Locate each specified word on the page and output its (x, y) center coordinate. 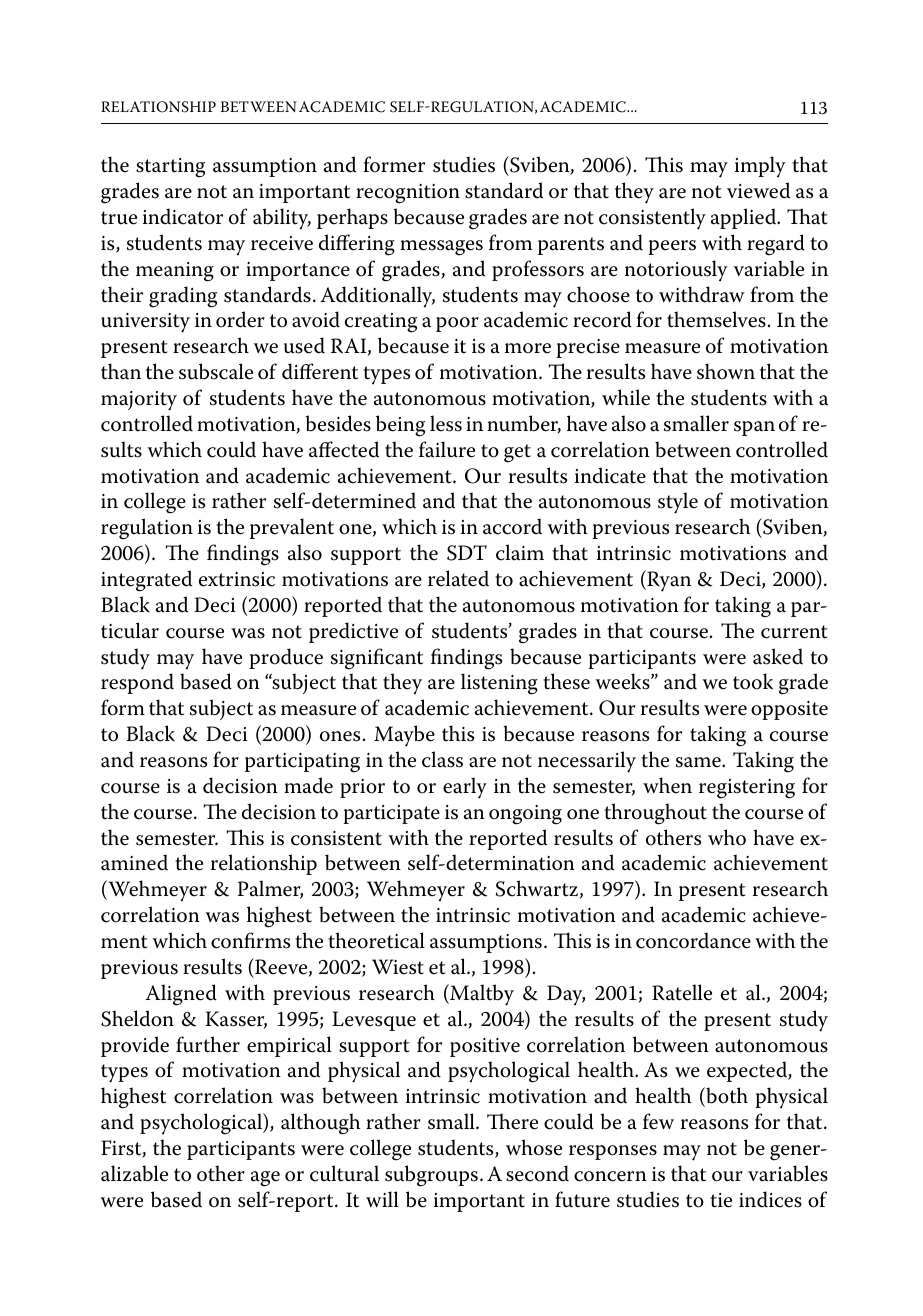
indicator (183, 216)
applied (745, 218)
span (754, 428)
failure (447, 449)
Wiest (398, 967)
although (320, 1124)
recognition (408, 194)
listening (499, 684)
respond (137, 683)
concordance (693, 940)
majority (139, 401)
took (753, 681)
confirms (250, 940)
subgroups (431, 1176)
